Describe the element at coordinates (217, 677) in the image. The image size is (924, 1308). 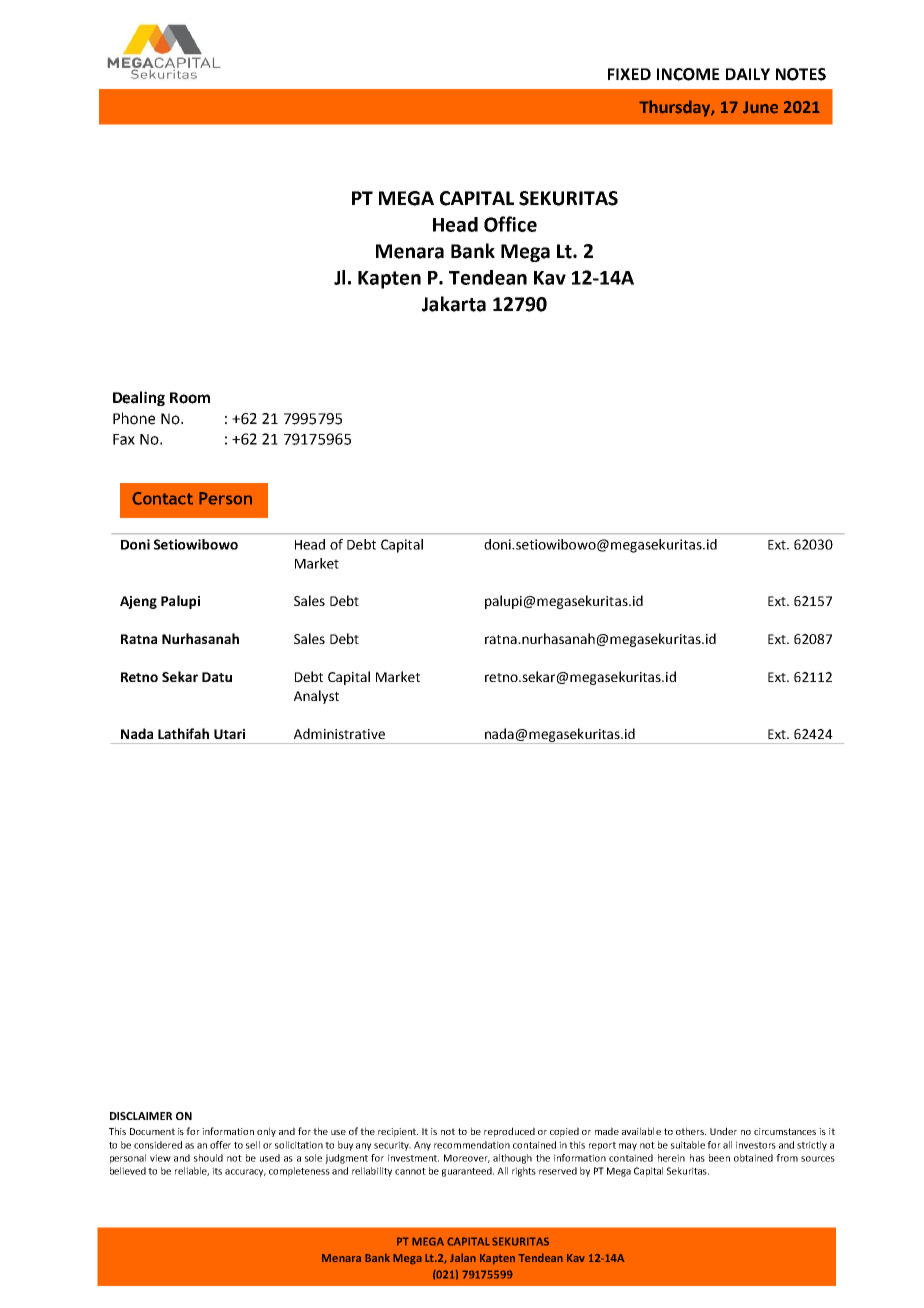
I see `Datu` at that location.
